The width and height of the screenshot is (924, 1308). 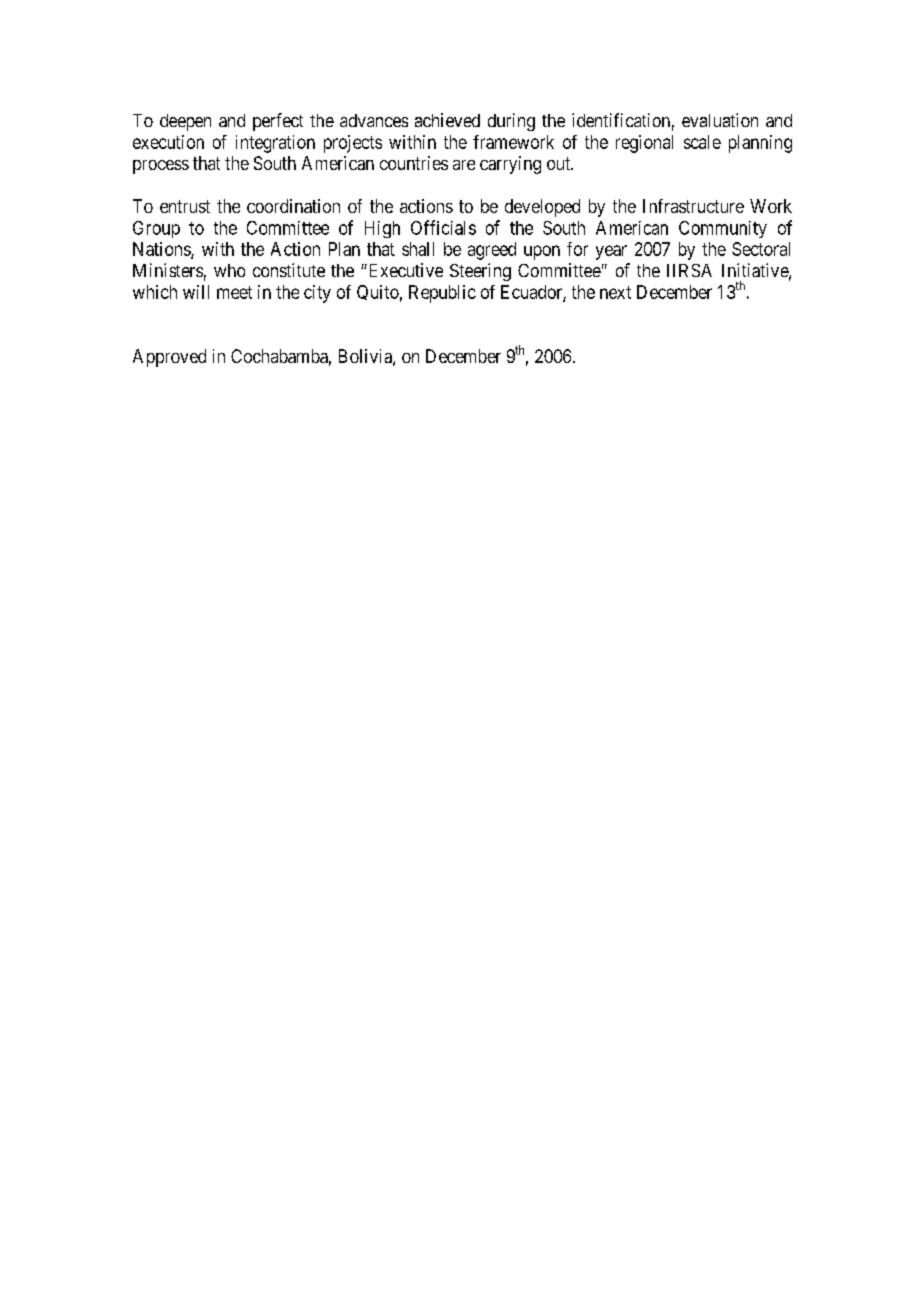 What do you see at coordinates (229, 270) in the screenshot?
I see `who` at bounding box center [229, 270].
